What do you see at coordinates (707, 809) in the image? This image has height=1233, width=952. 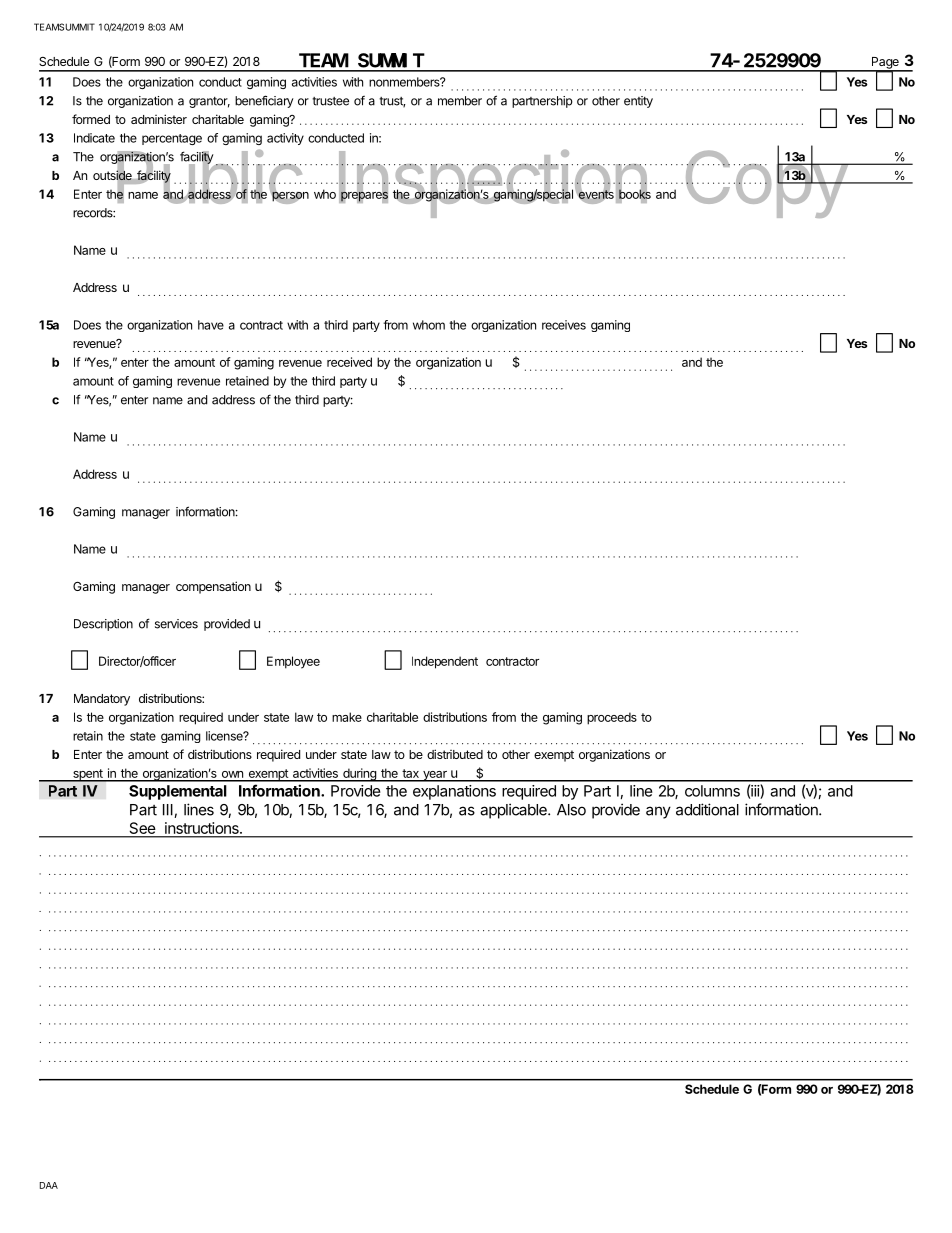 I see `additional` at bounding box center [707, 809].
